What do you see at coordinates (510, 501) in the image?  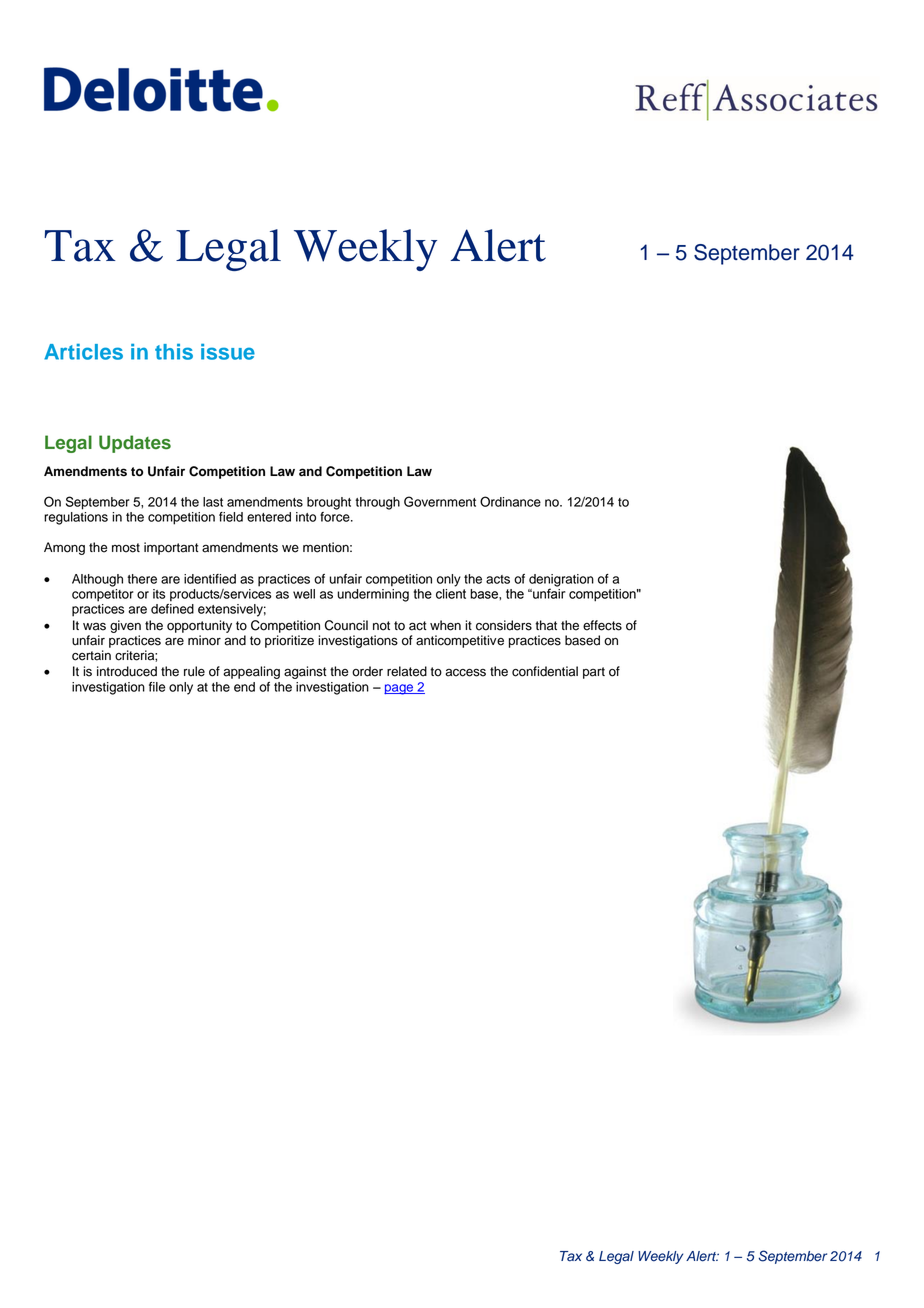 I see `Ordinance` at bounding box center [510, 501].
